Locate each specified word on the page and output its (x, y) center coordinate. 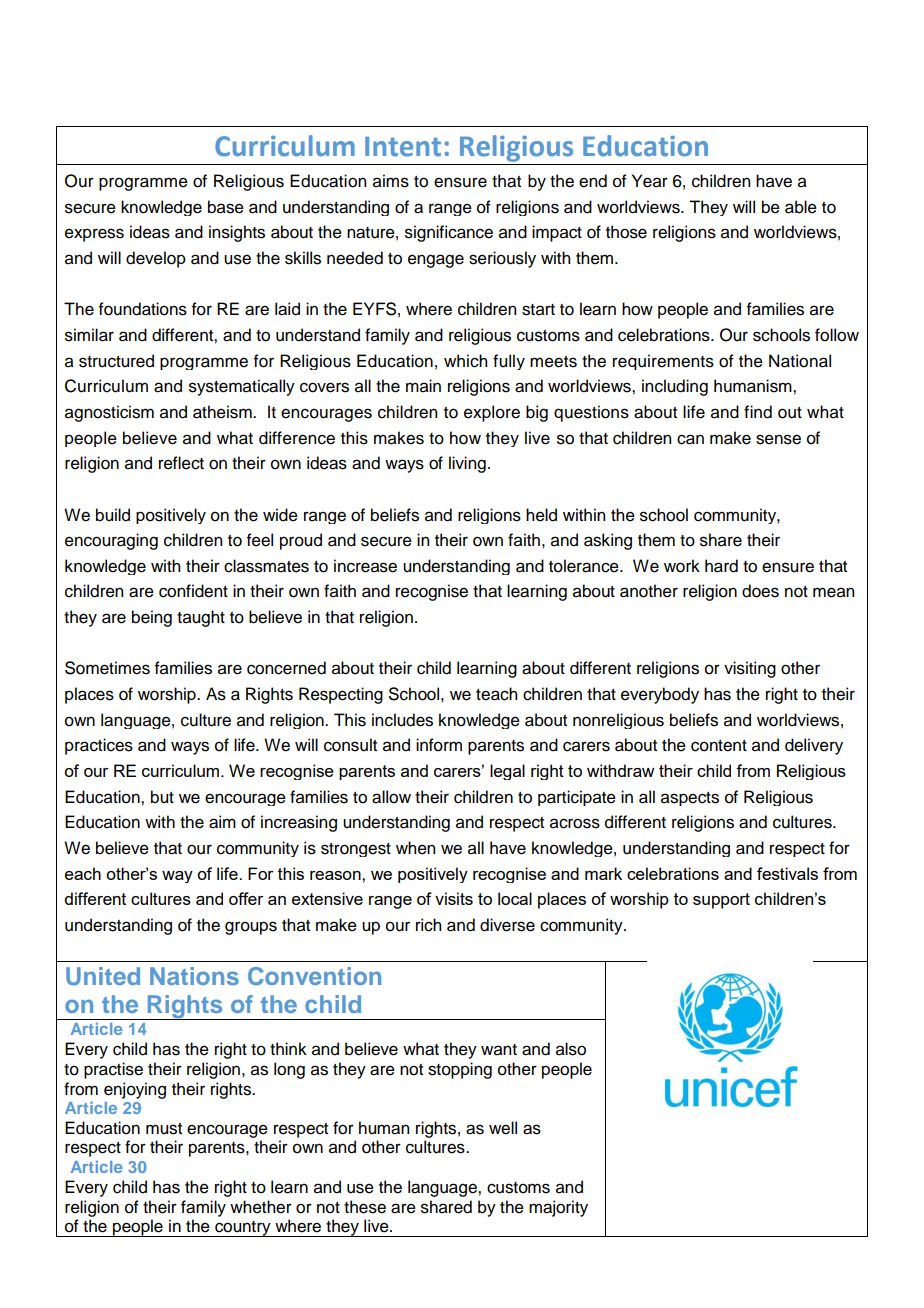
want (499, 1050)
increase (365, 566)
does (760, 591)
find (758, 412)
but (162, 797)
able (801, 207)
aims (391, 181)
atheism (223, 412)
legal (507, 772)
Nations (194, 976)
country (243, 1229)
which (465, 361)
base (226, 207)
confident (193, 591)
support (721, 901)
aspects (690, 799)
